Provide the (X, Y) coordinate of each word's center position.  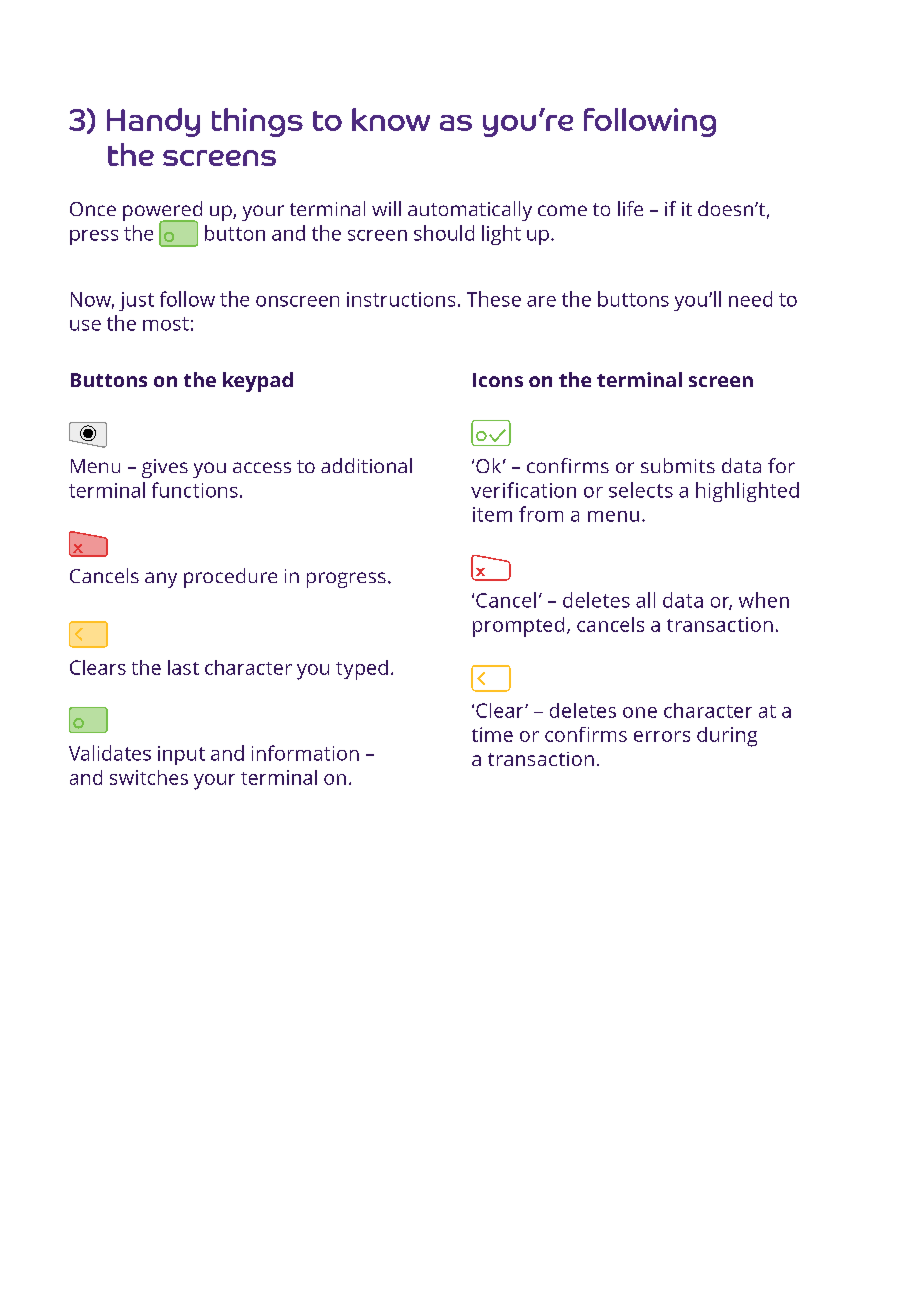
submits (678, 465)
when (764, 600)
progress (346, 580)
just (136, 301)
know (391, 119)
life (630, 208)
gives (165, 468)
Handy (153, 122)
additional (366, 465)
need (750, 299)
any (161, 580)
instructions (401, 299)
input (181, 755)
